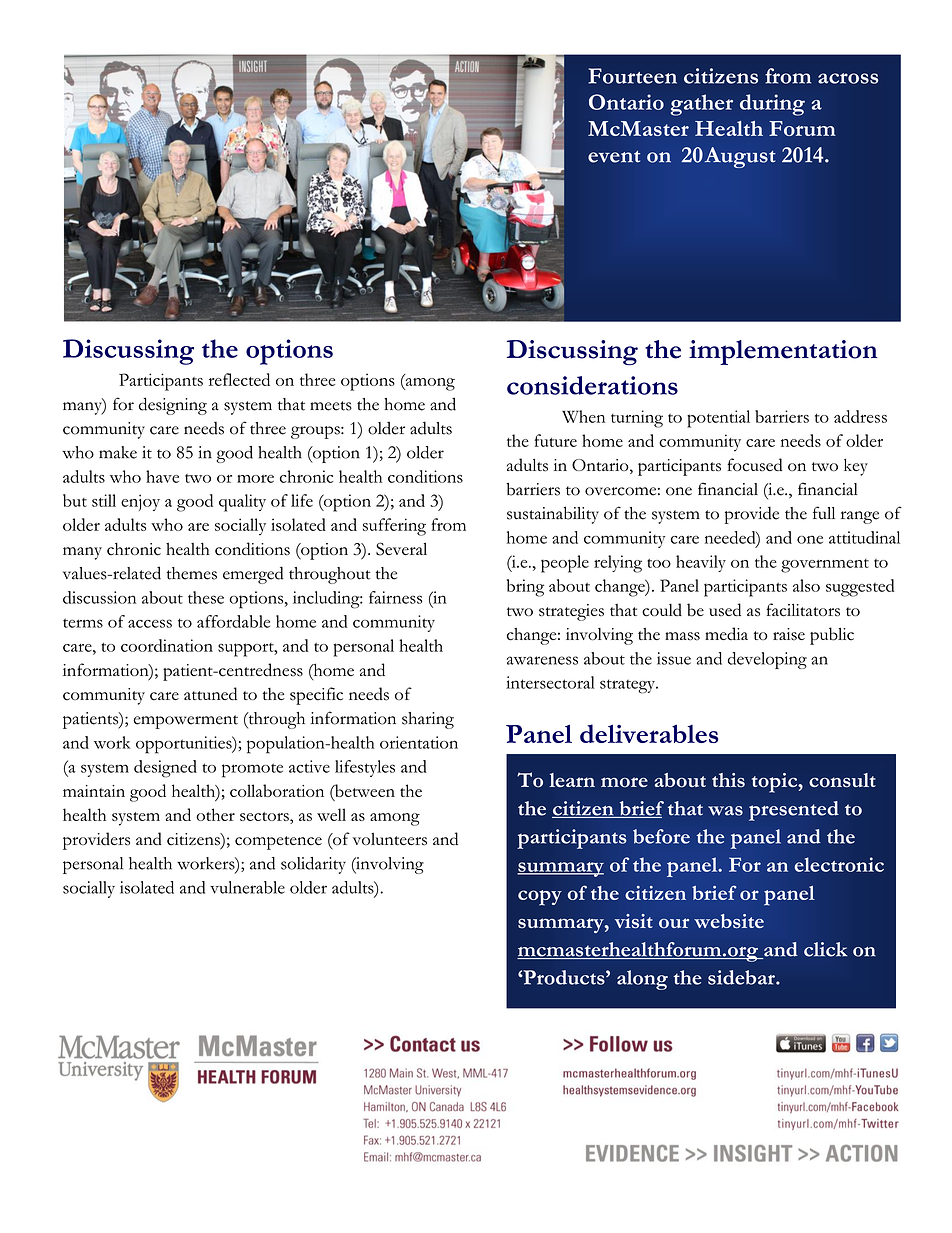 Image resolution: width=952 pixels, height=1233 pixels. Describe the element at coordinates (173, 406) in the document. I see `designing` at that location.
